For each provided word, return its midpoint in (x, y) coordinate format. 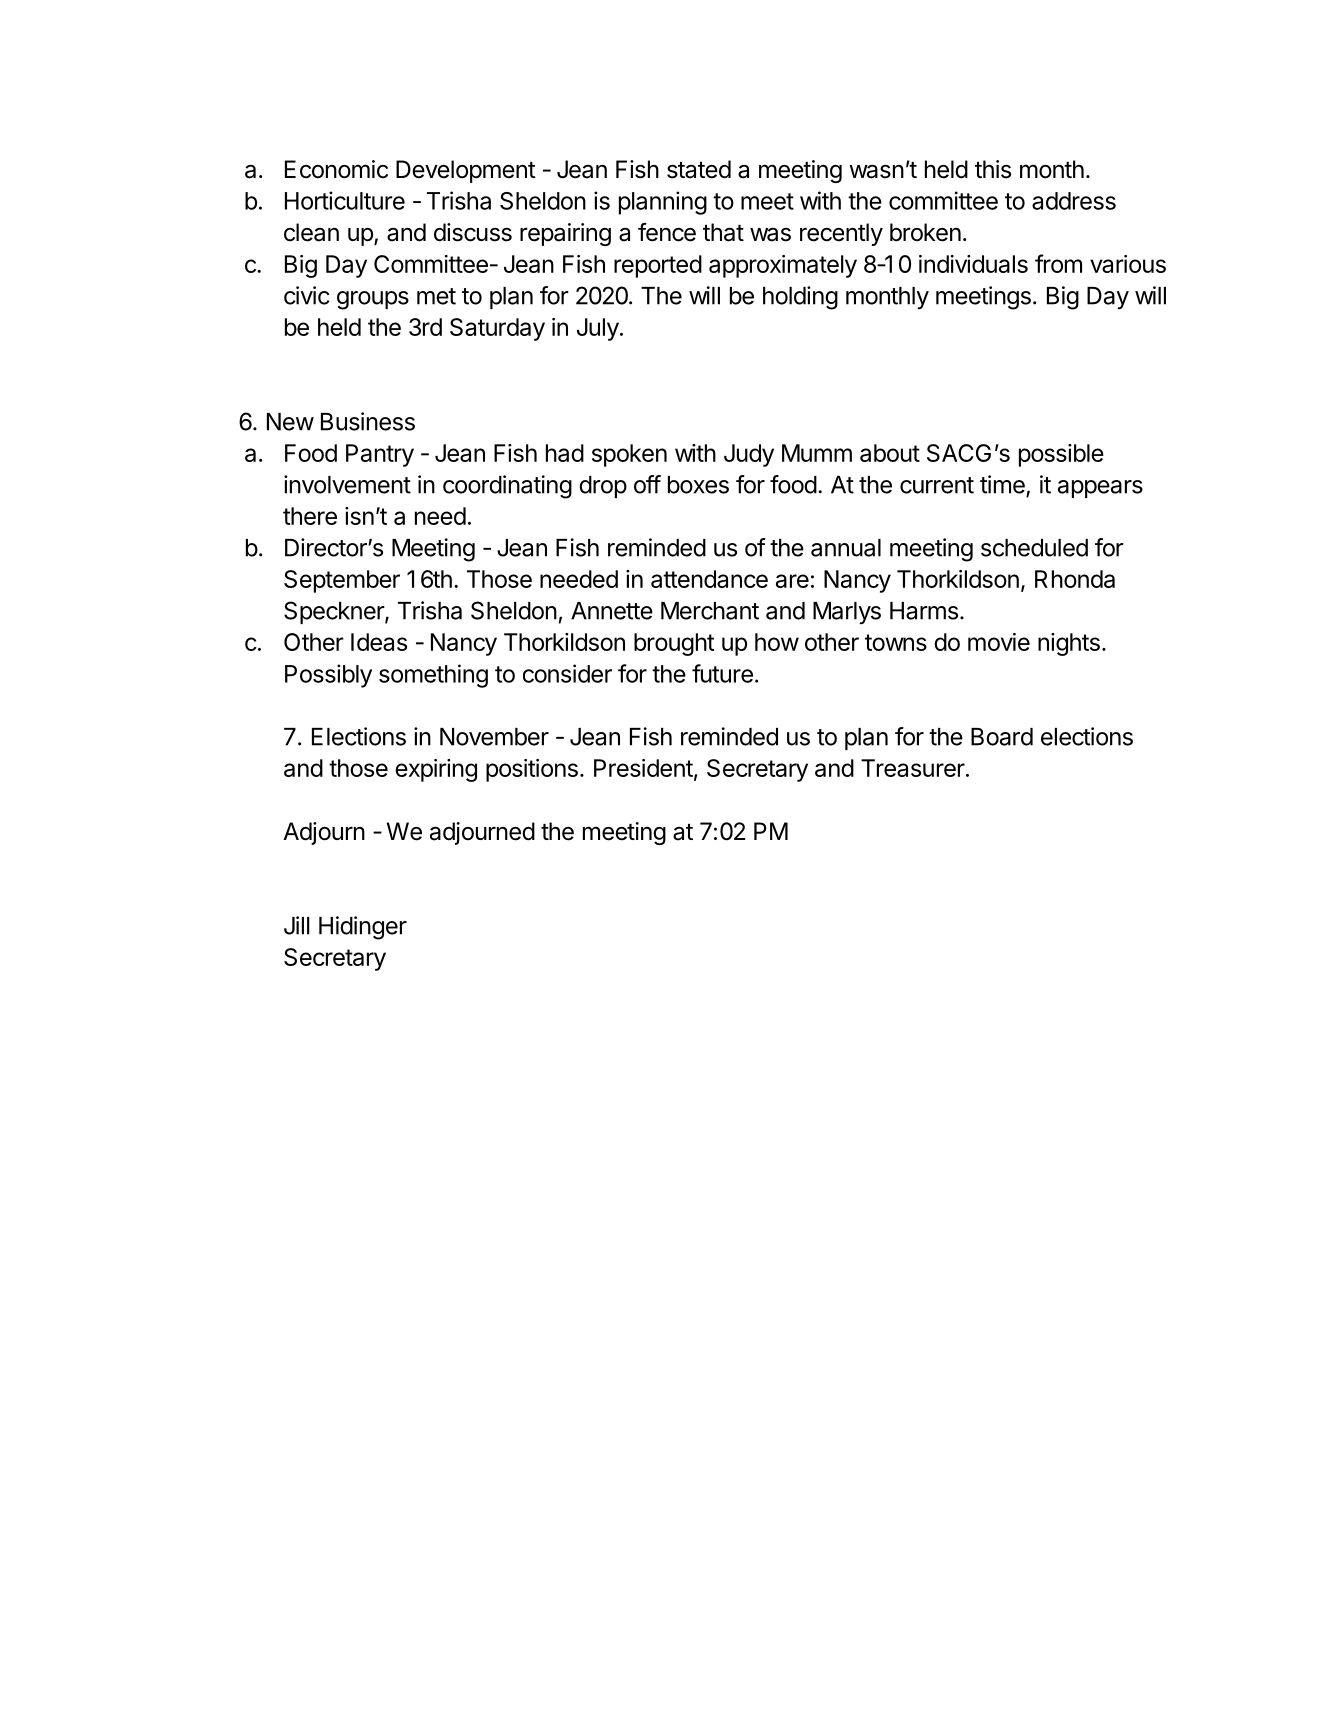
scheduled (1034, 548)
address (1074, 201)
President (643, 768)
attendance (709, 579)
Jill (297, 925)
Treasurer (913, 768)
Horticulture (345, 200)
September (342, 581)
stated (699, 169)
